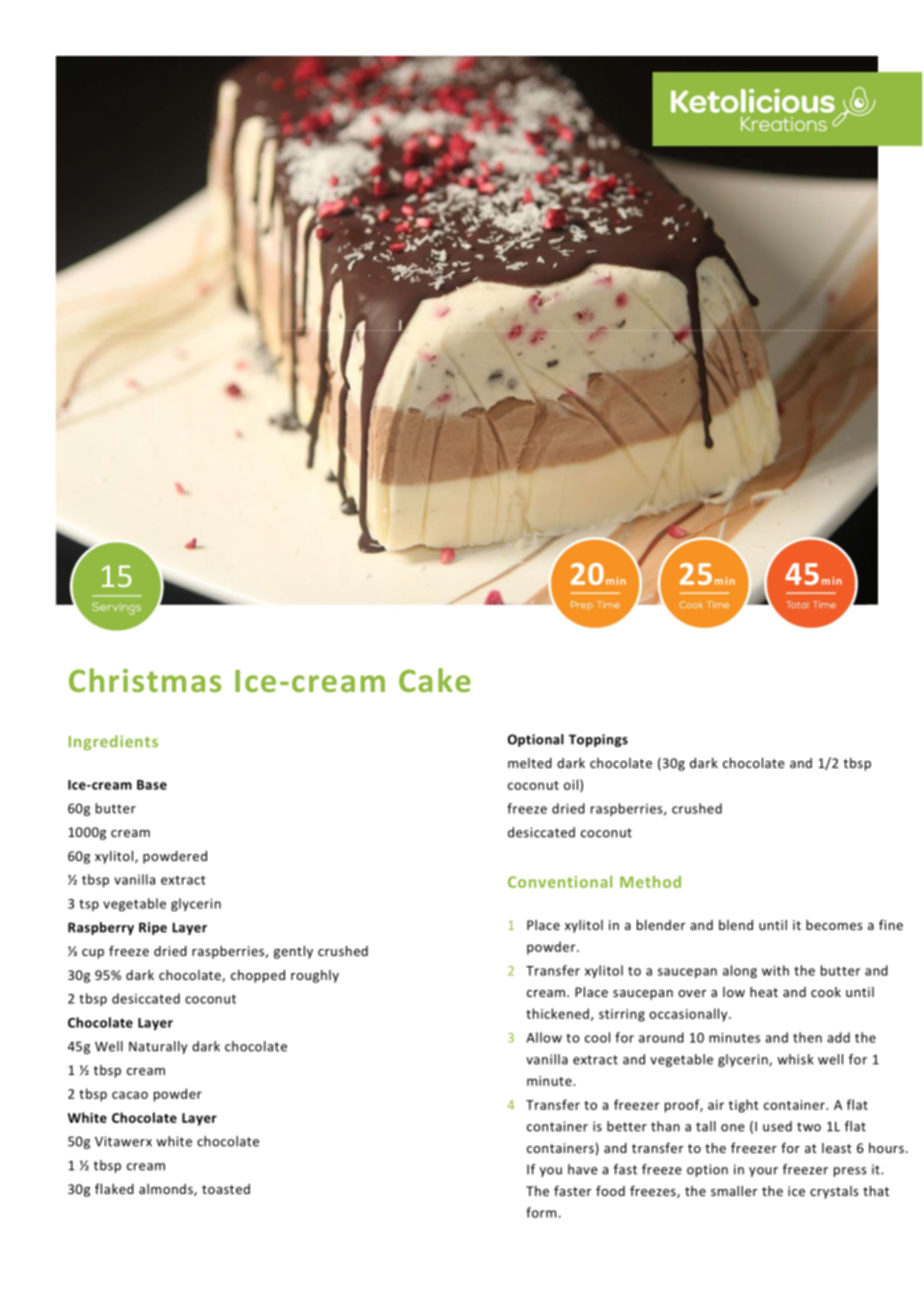  What do you see at coordinates (834, 925) in the screenshot?
I see `becomes` at bounding box center [834, 925].
